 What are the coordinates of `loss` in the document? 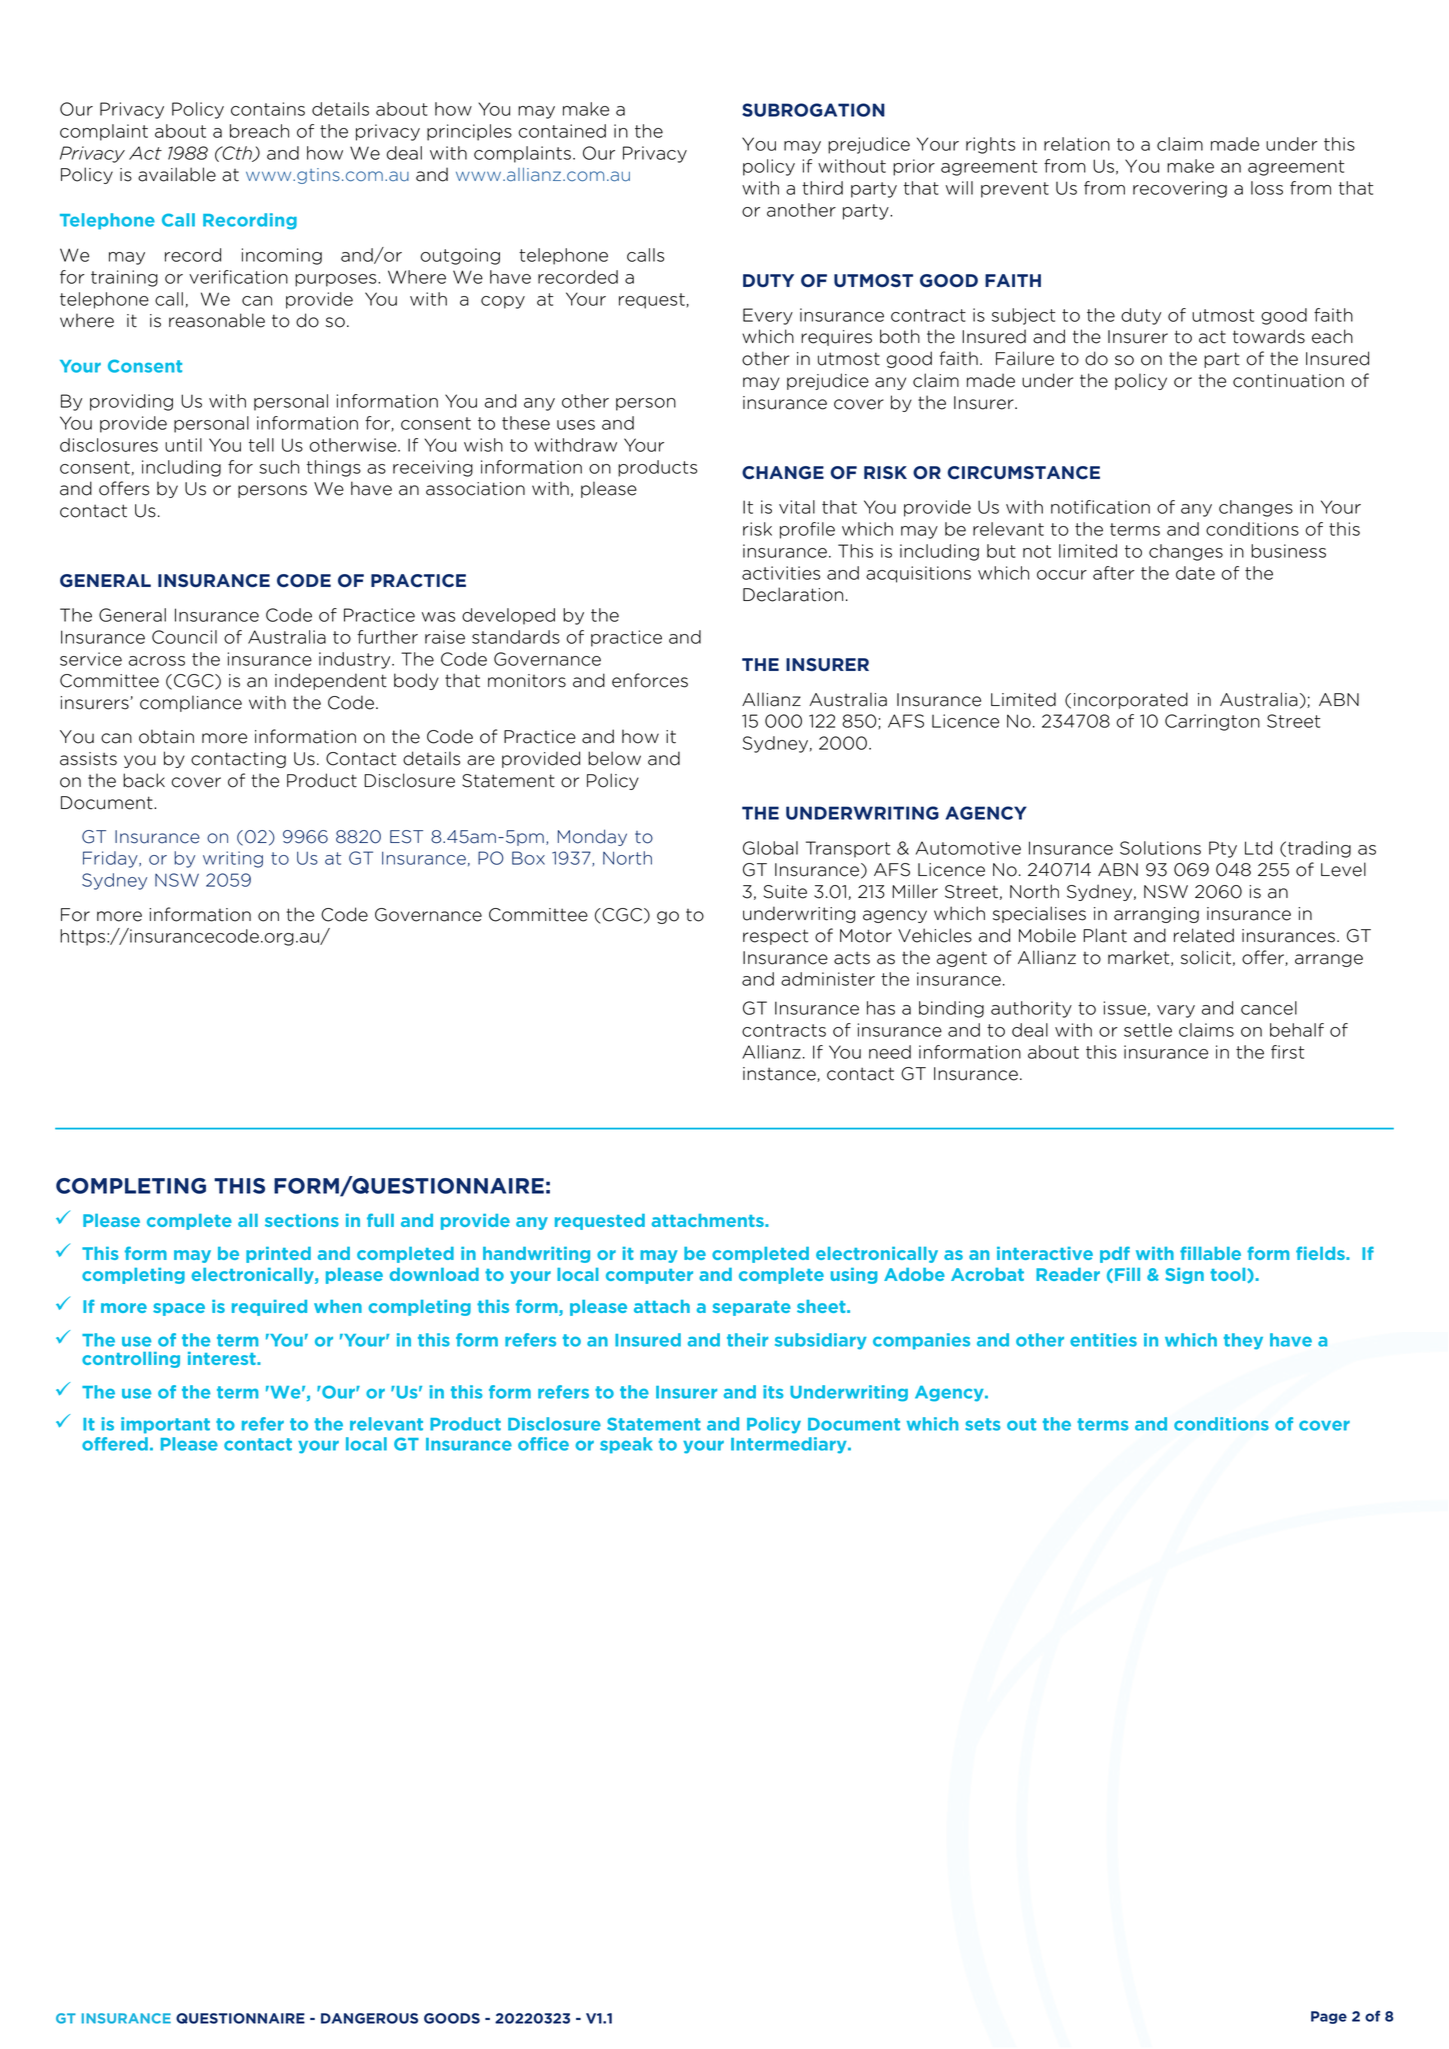 It's located at (1267, 188).
